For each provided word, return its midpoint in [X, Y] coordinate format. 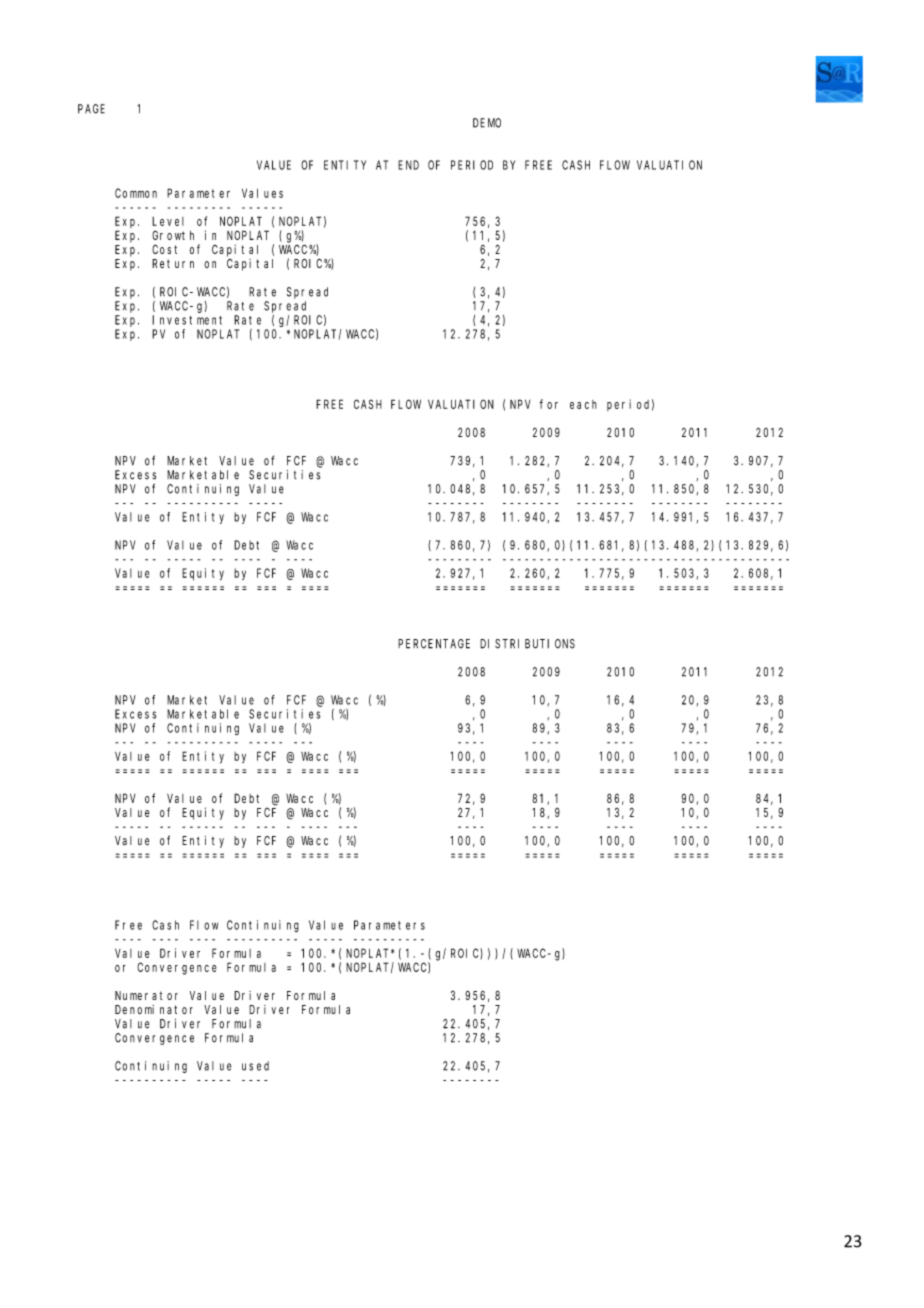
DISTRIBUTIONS [527, 644]
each [583, 404]
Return [173, 263]
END [408, 165]
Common [136, 193]
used [255, 1066]
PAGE [91, 109]
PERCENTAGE [434, 644]
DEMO [487, 123]
